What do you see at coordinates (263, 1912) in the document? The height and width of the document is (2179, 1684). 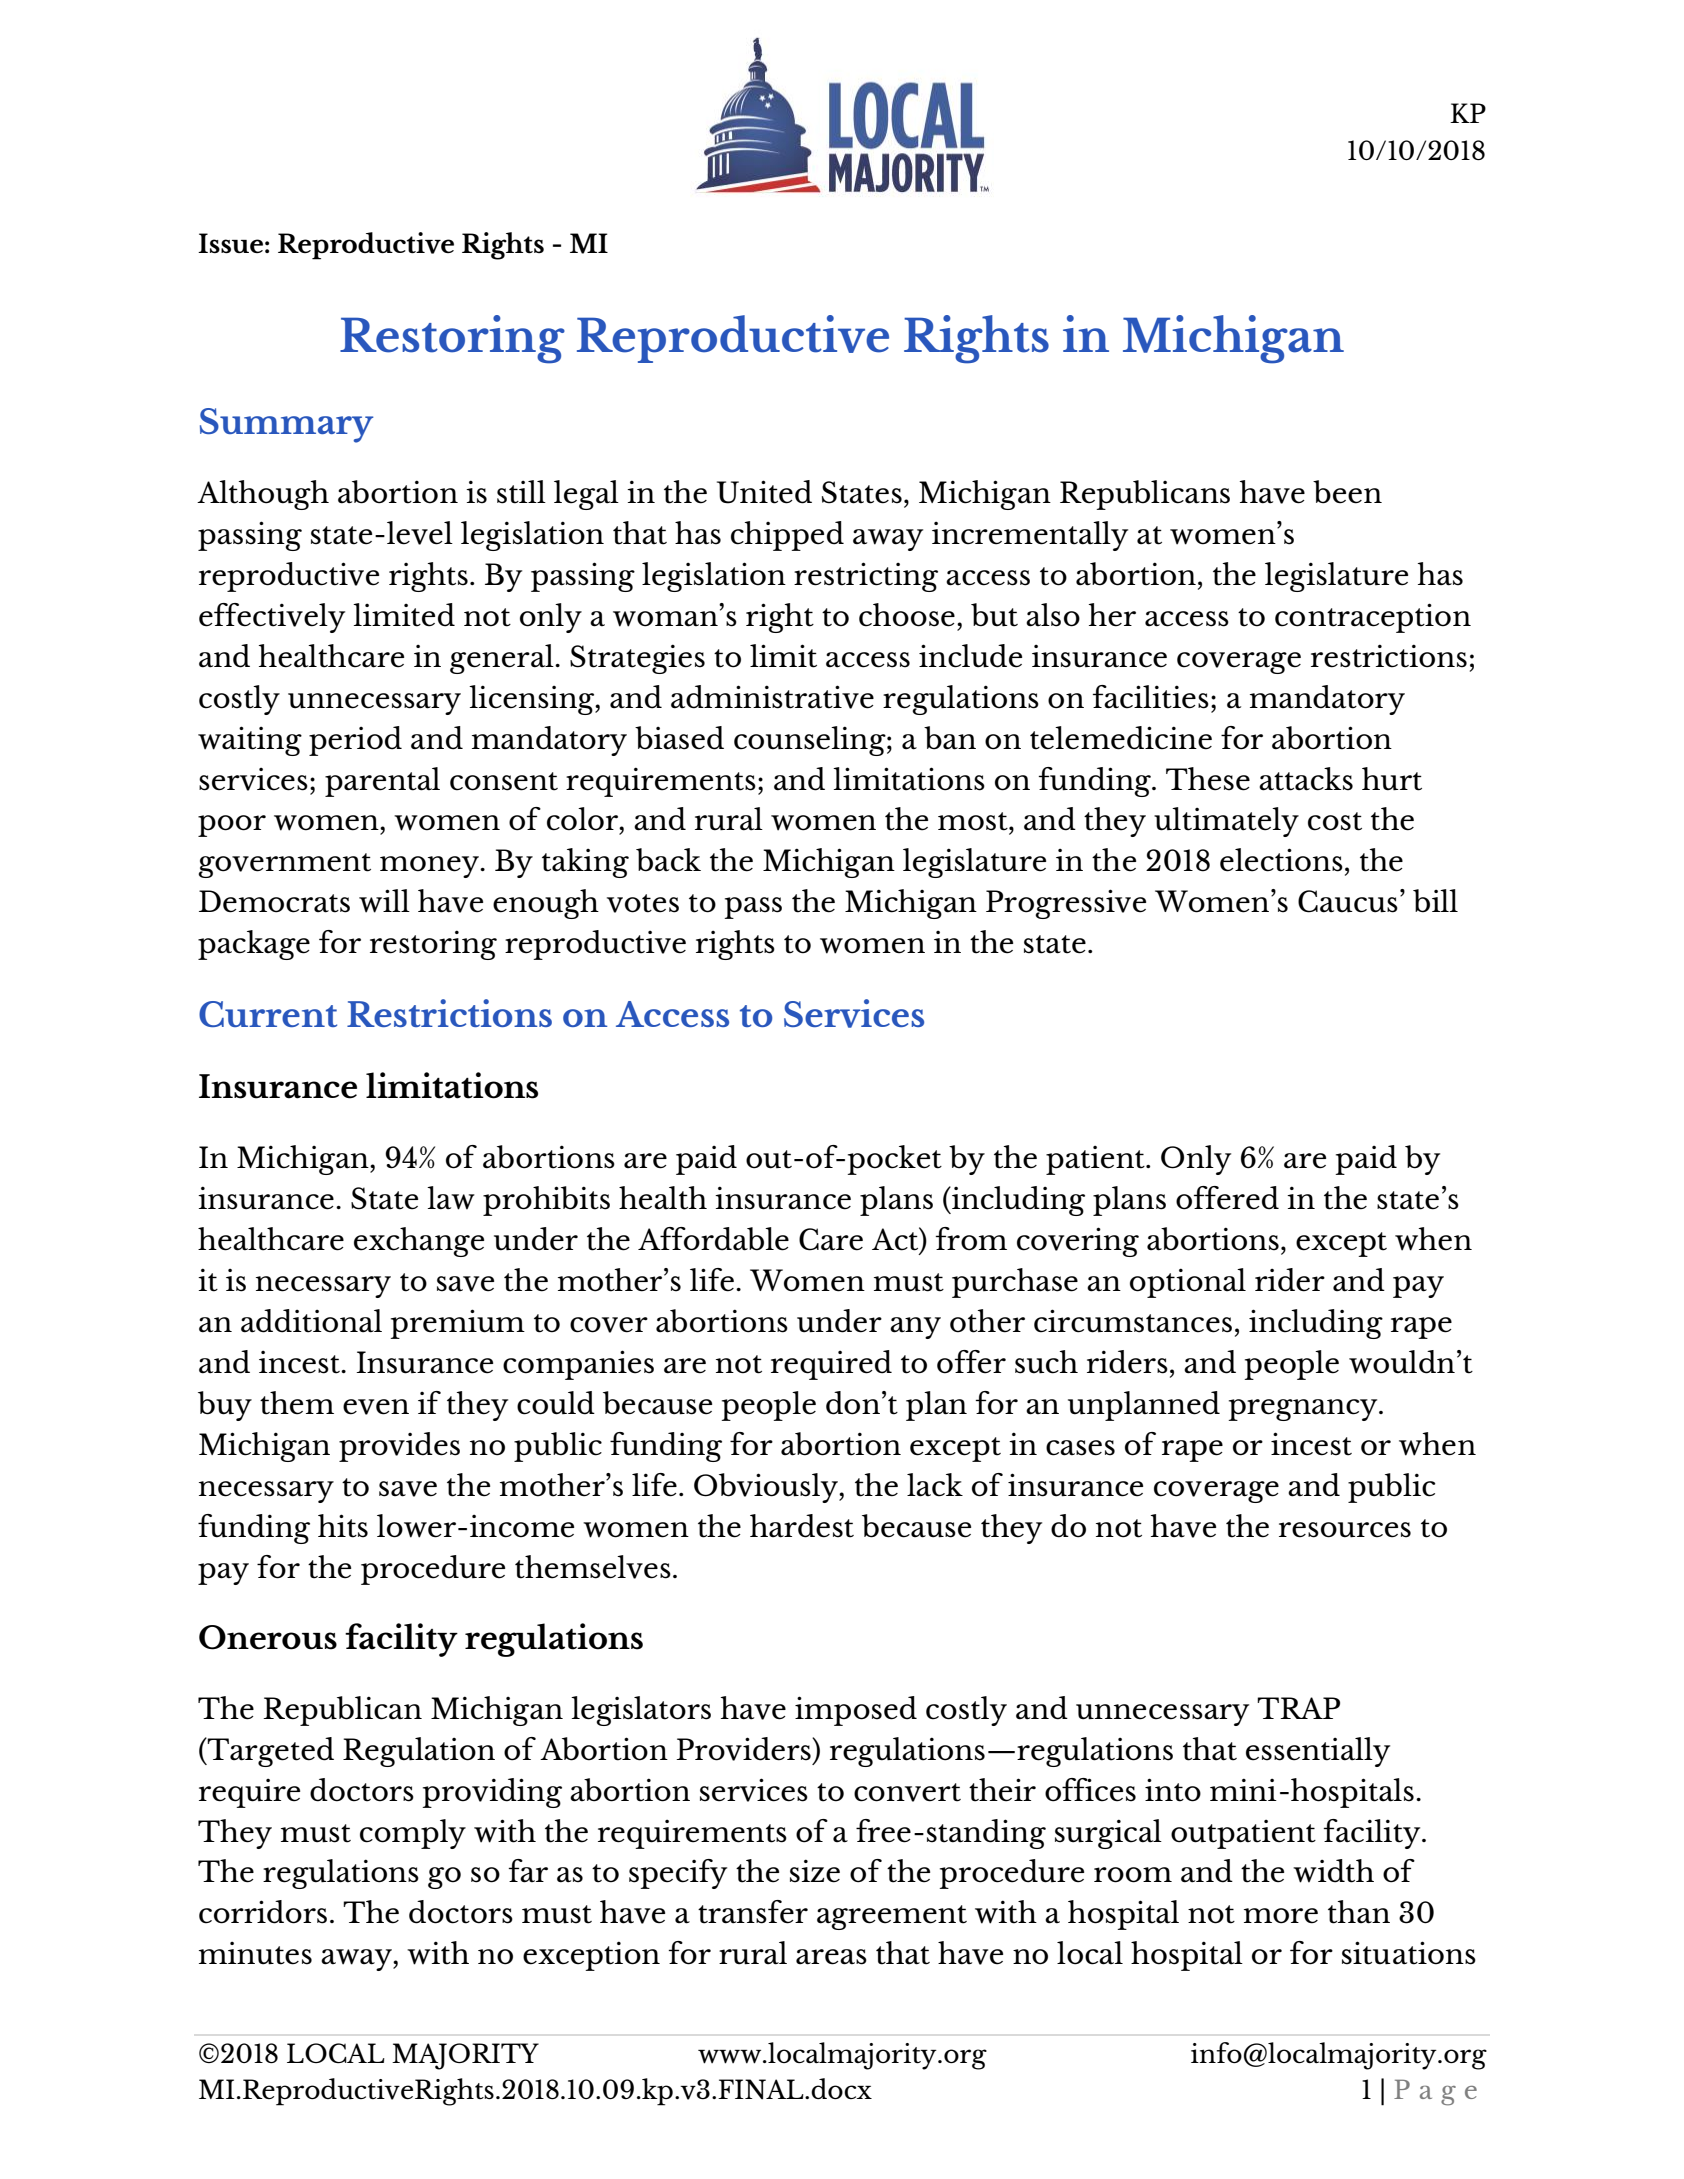 I see `corridors` at bounding box center [263, 1912].
